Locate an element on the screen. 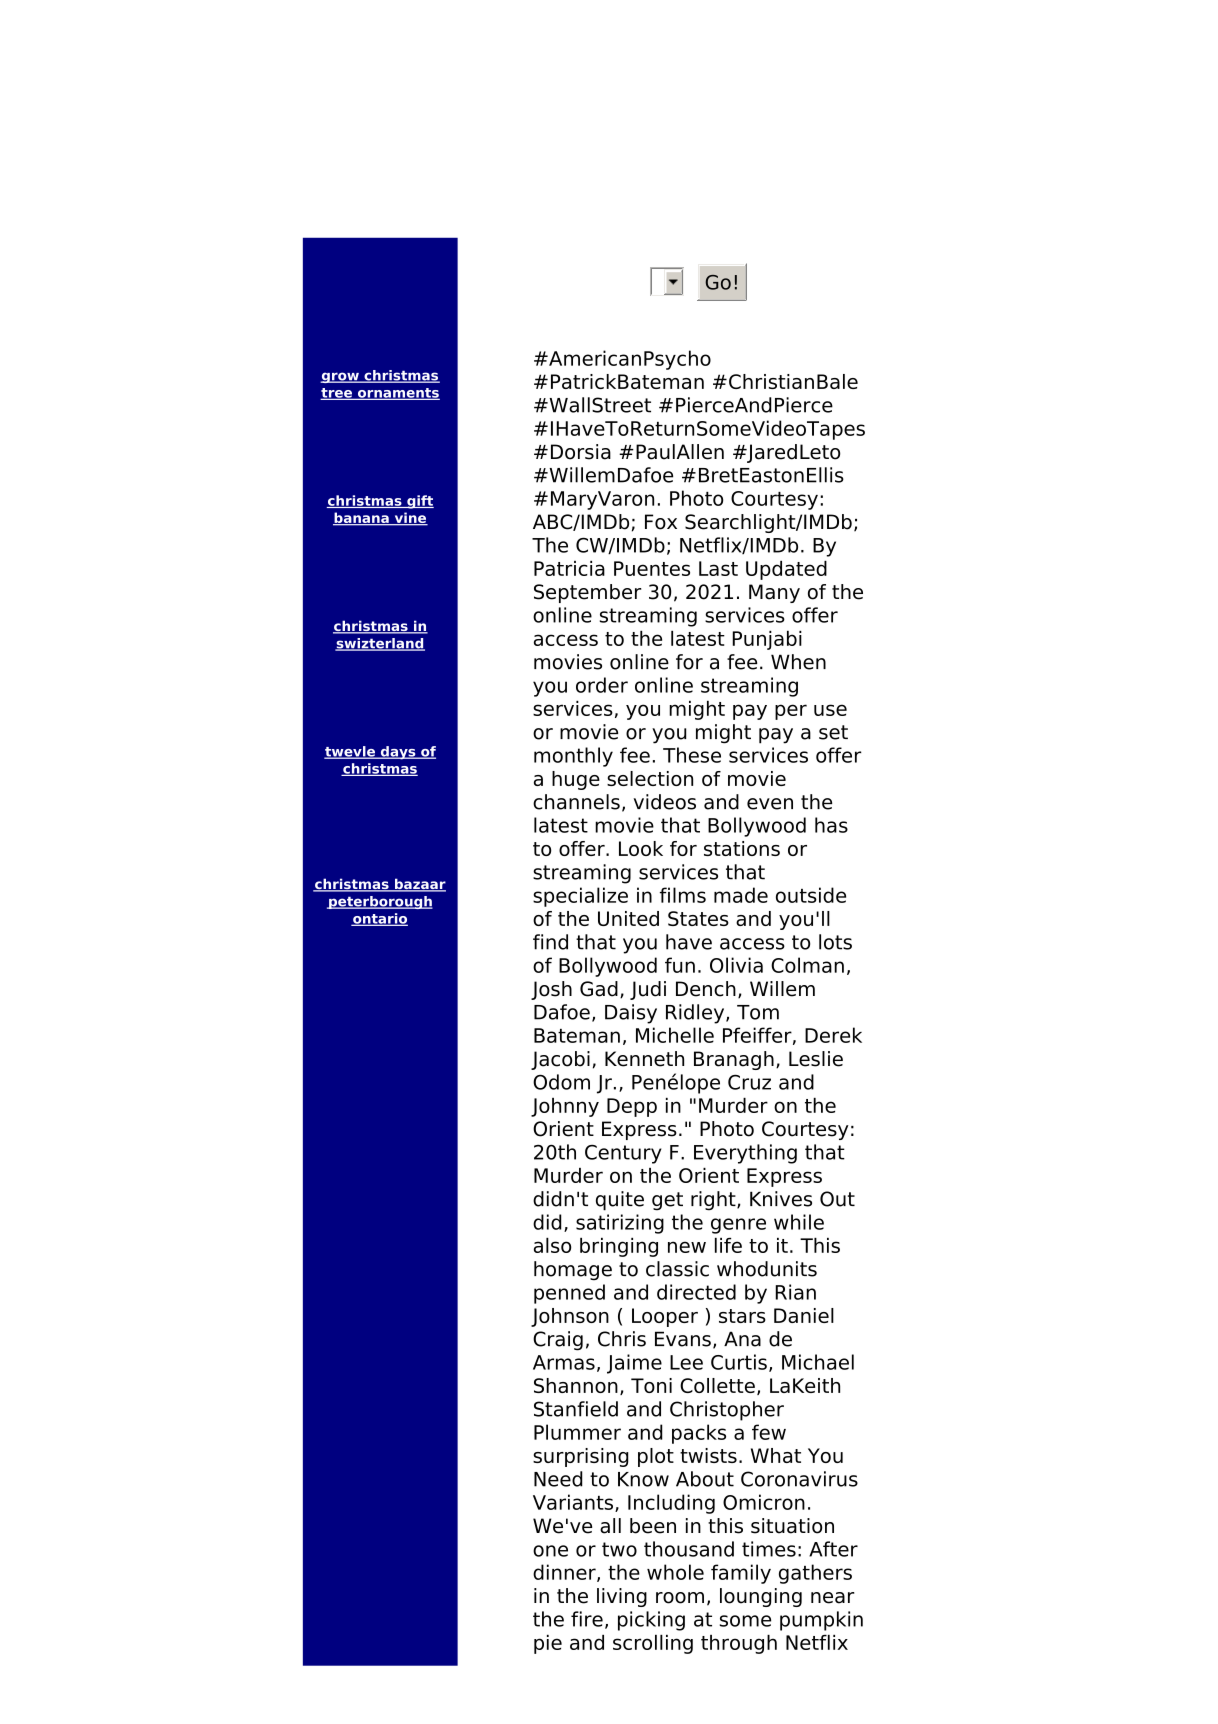 The width and height of the screenshot is (1218, 1724). ontario is located at coordinates (379, 919).
